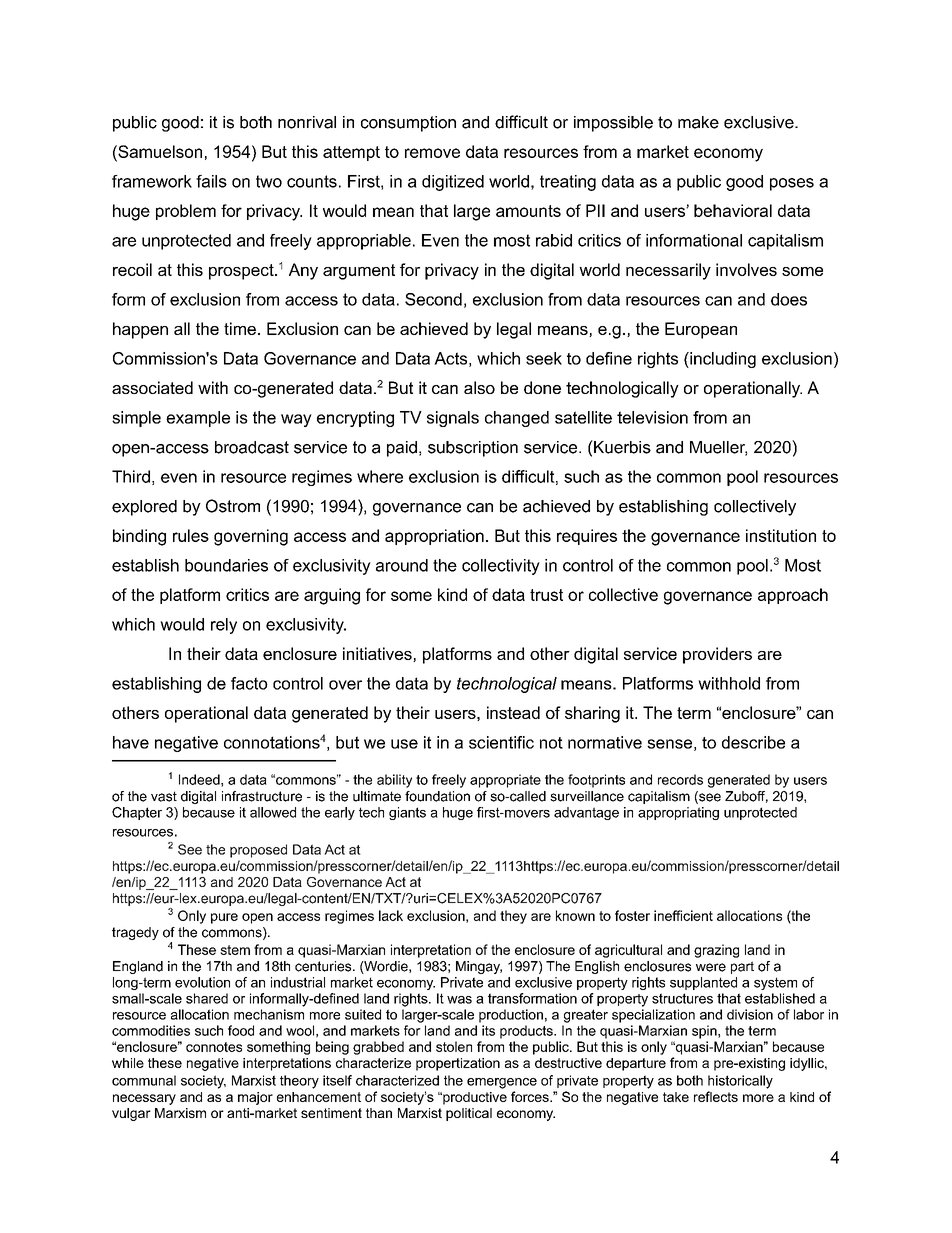  Describe the element at coordinates (717, 655) in the document. I see `providers` at that location.
